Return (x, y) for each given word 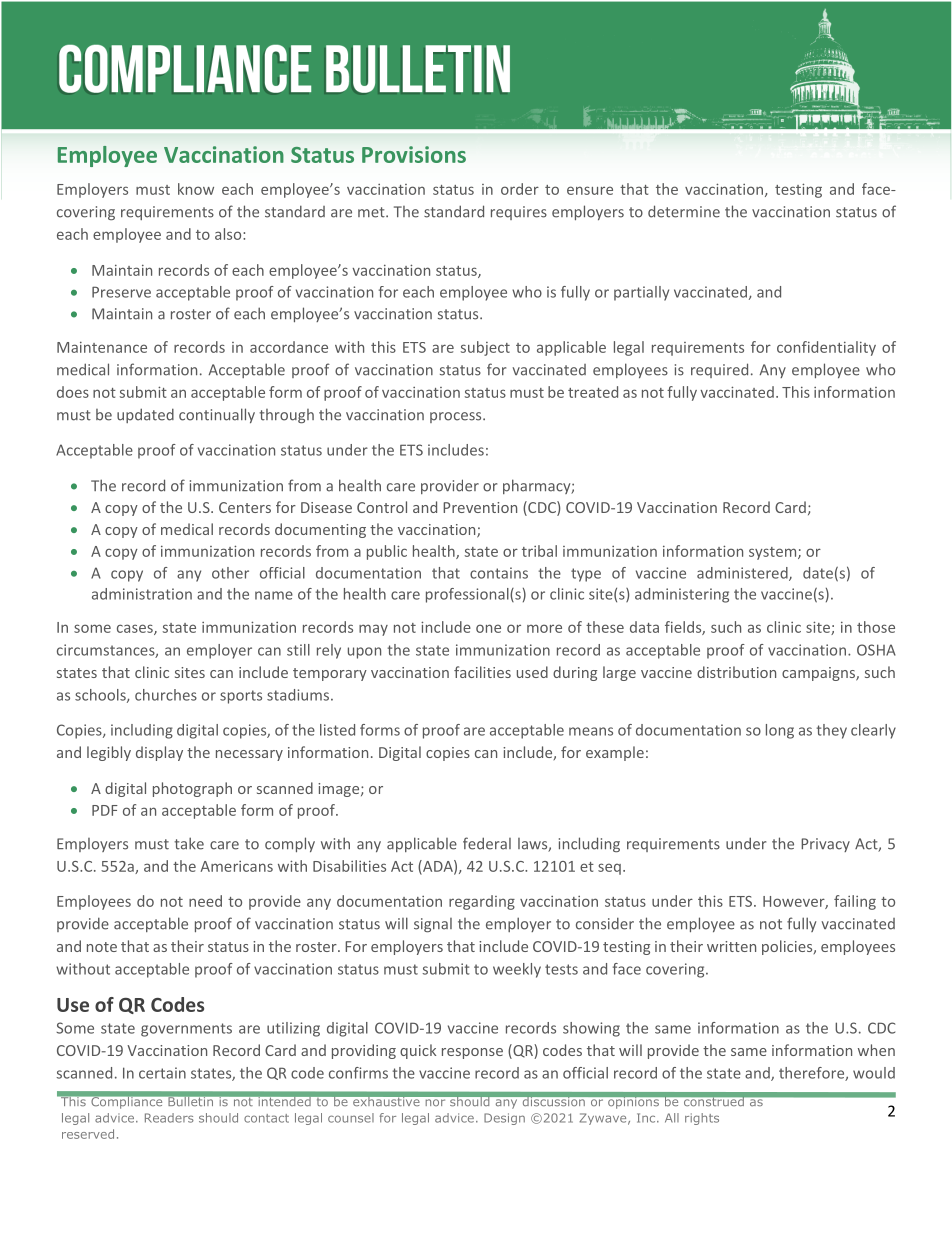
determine (684, 211)
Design (504, 1119)
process (457, 417)
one (488, 628)
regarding (482, 902)
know (196, 189)
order (520, 189)
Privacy (825, 845)
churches (166, 695)
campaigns (819, 674)
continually (217, 415)
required (719, 370)
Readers (169, 1118)
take (189, 843)
